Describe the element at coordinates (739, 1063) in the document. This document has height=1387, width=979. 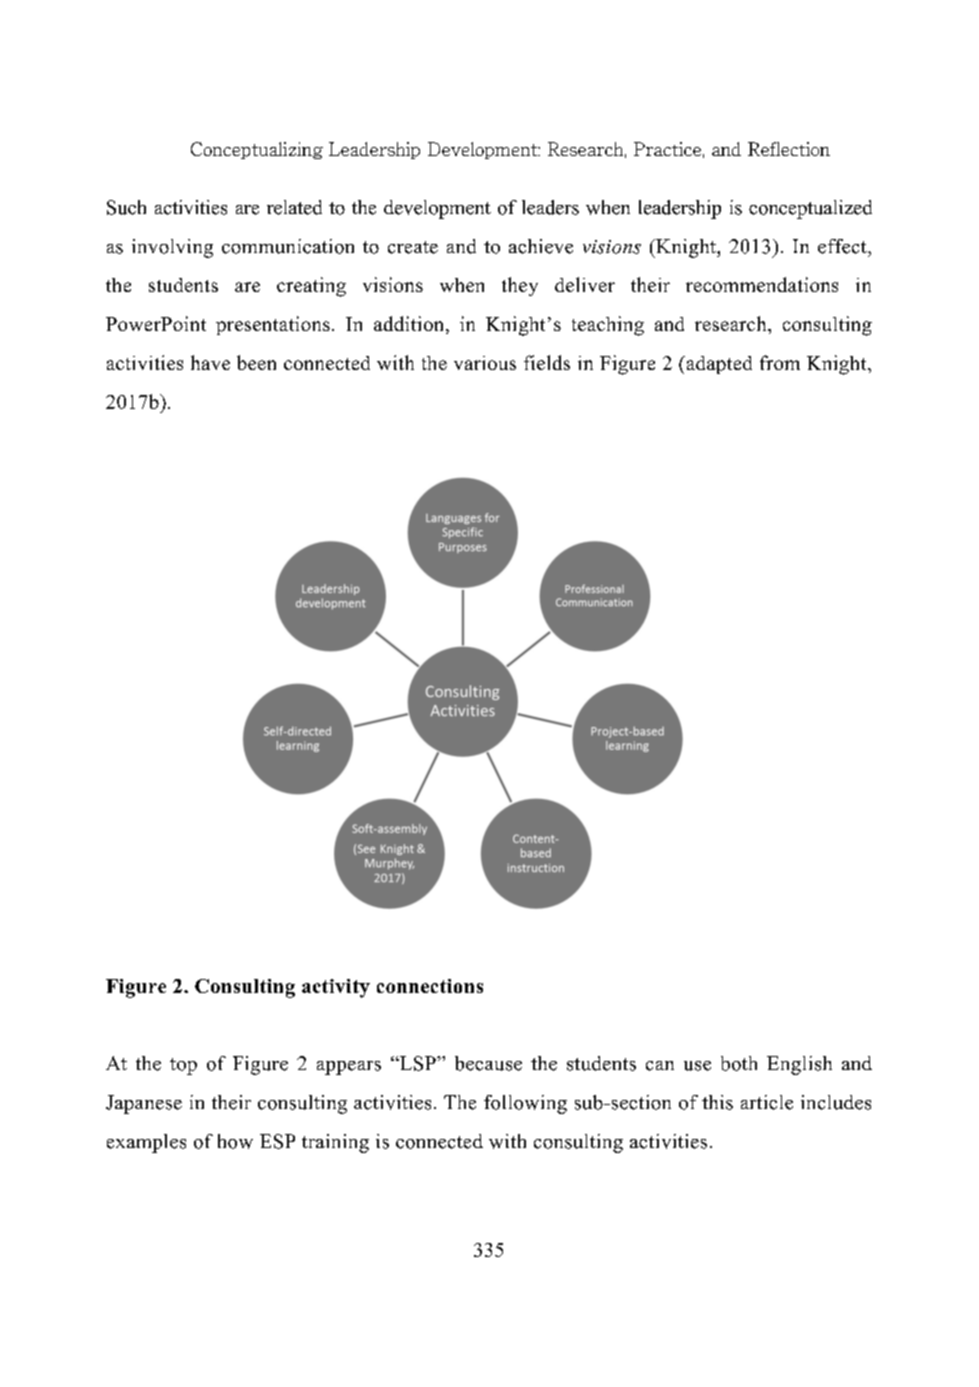
I see `both` at that location.
